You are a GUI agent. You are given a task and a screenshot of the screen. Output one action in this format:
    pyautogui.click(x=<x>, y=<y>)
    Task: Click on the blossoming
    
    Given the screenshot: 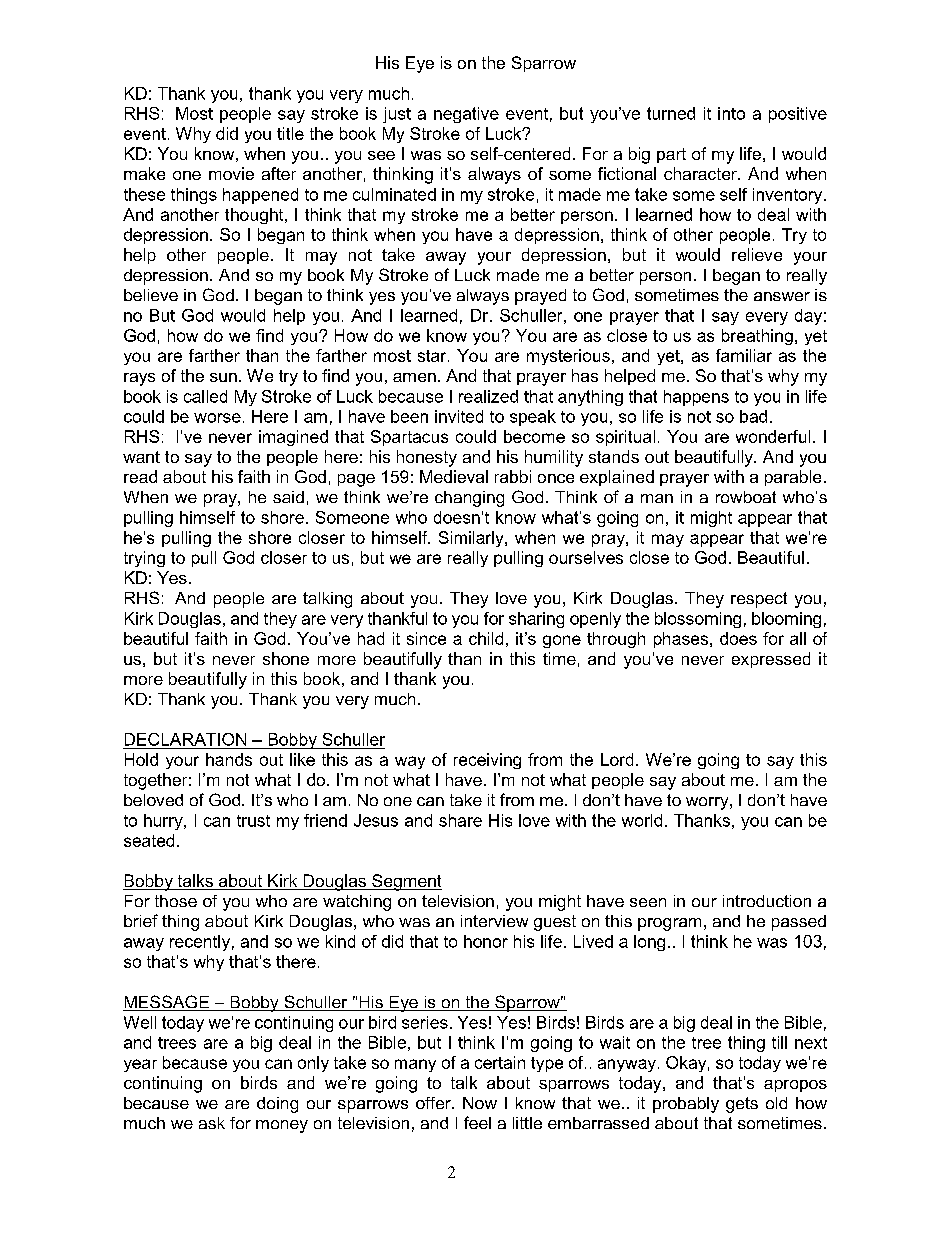 What is the action you would take?
    pyautogui.click(x=698, y=620)
